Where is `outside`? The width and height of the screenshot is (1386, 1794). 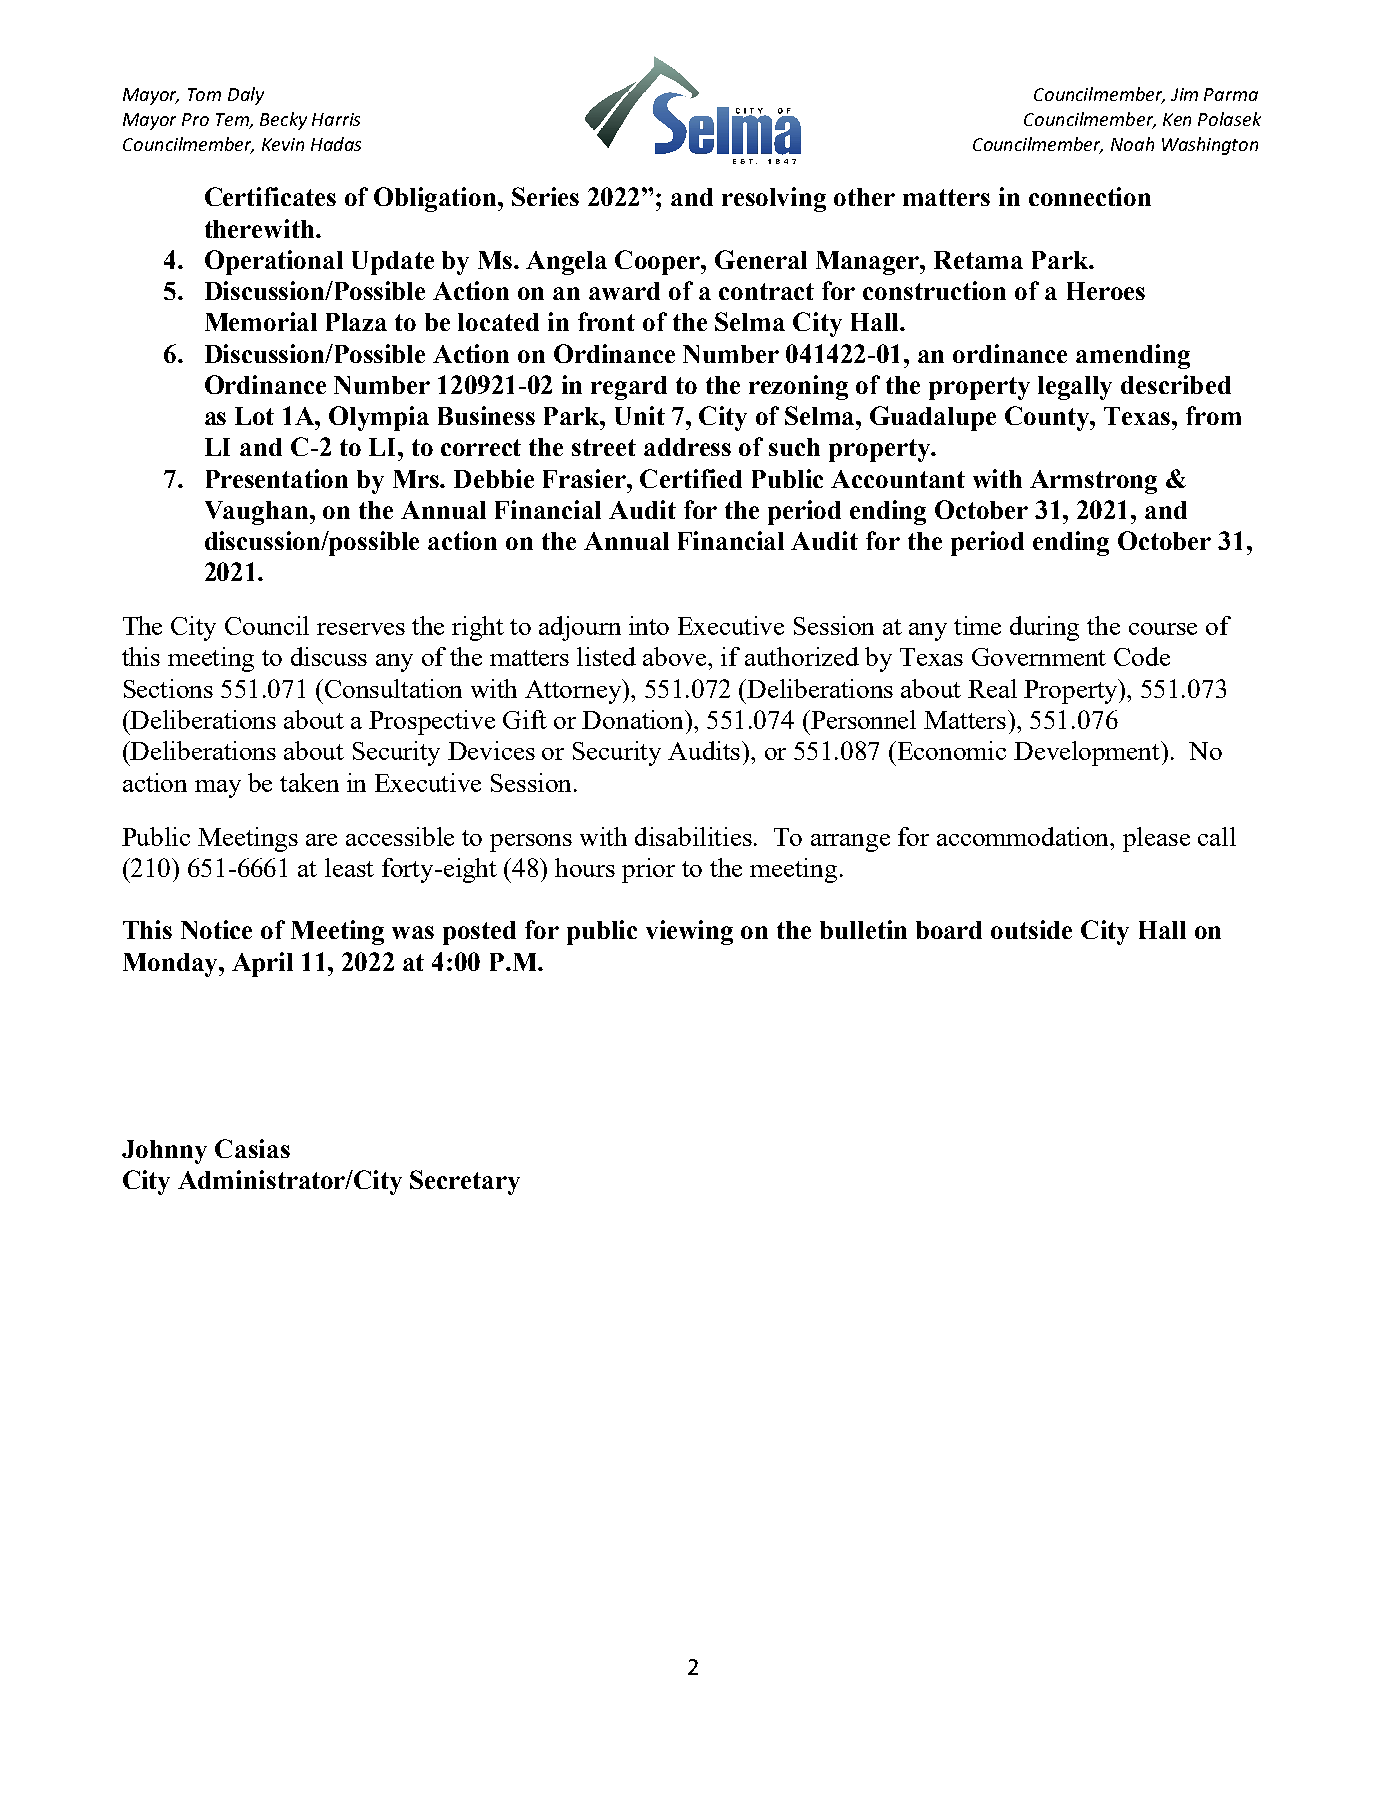 outside is located at coordinates (1031, 929).
